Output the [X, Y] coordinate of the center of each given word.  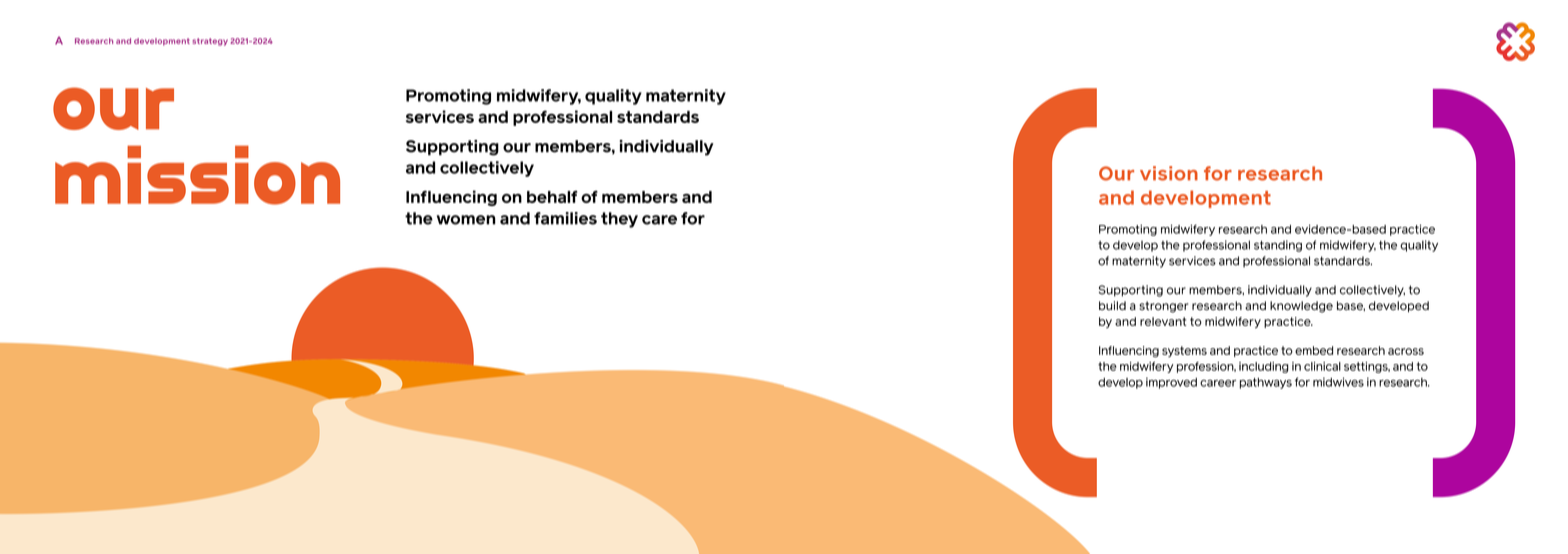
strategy [210, 42]
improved [1171, 383]
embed [1314, 350]
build [1112, 305]
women [466, 220]
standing [1278, 246]
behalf [552, 197]
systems [1184, 351]
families [565, 218]
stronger [1163, 307]
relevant [1163, 321]
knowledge [1301, 307]
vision [1169, 173]
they [619, 220]
